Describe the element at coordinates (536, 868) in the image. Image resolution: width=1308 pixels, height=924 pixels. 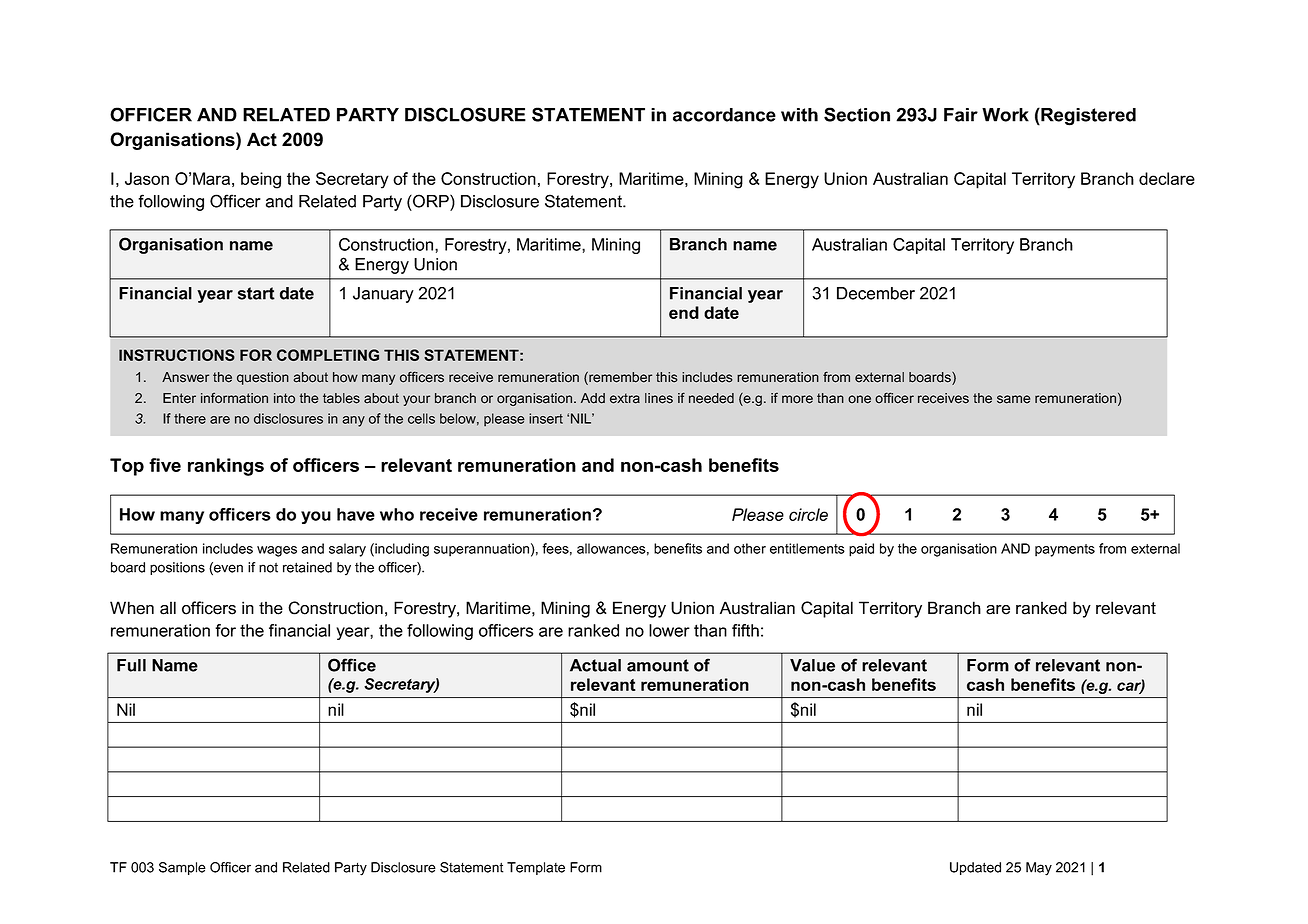
I see `Template` at that location.
